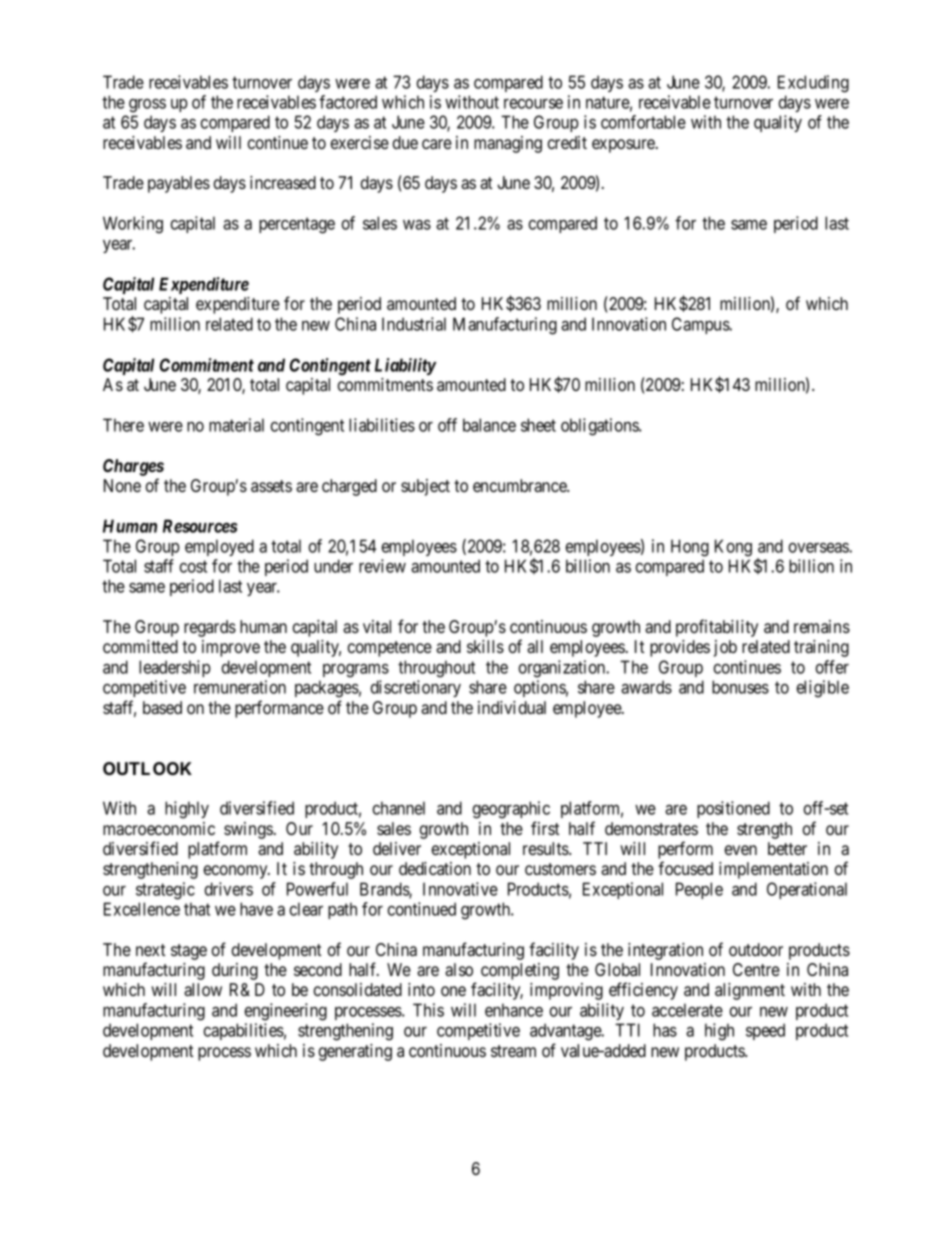 This screenshot has height=1233, width=952. Describe the element at coordinates (813, 84) in the screenshot. I see `Excluding` at that location.
